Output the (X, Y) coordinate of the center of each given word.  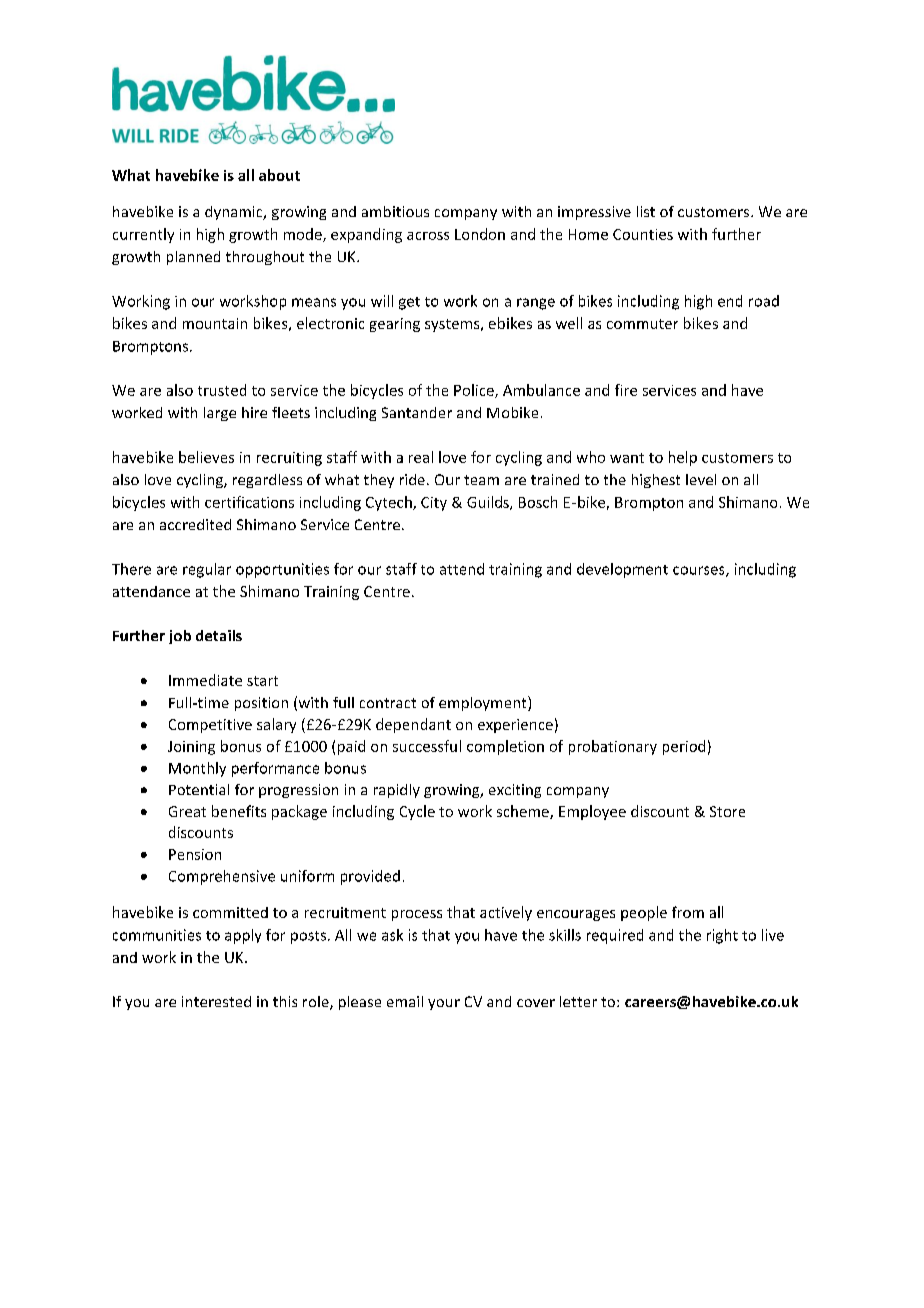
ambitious (395, 211)
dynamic (235, 213)
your (444, 1004)
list (646, 211)
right (722, 936)
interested (216, 1001)
